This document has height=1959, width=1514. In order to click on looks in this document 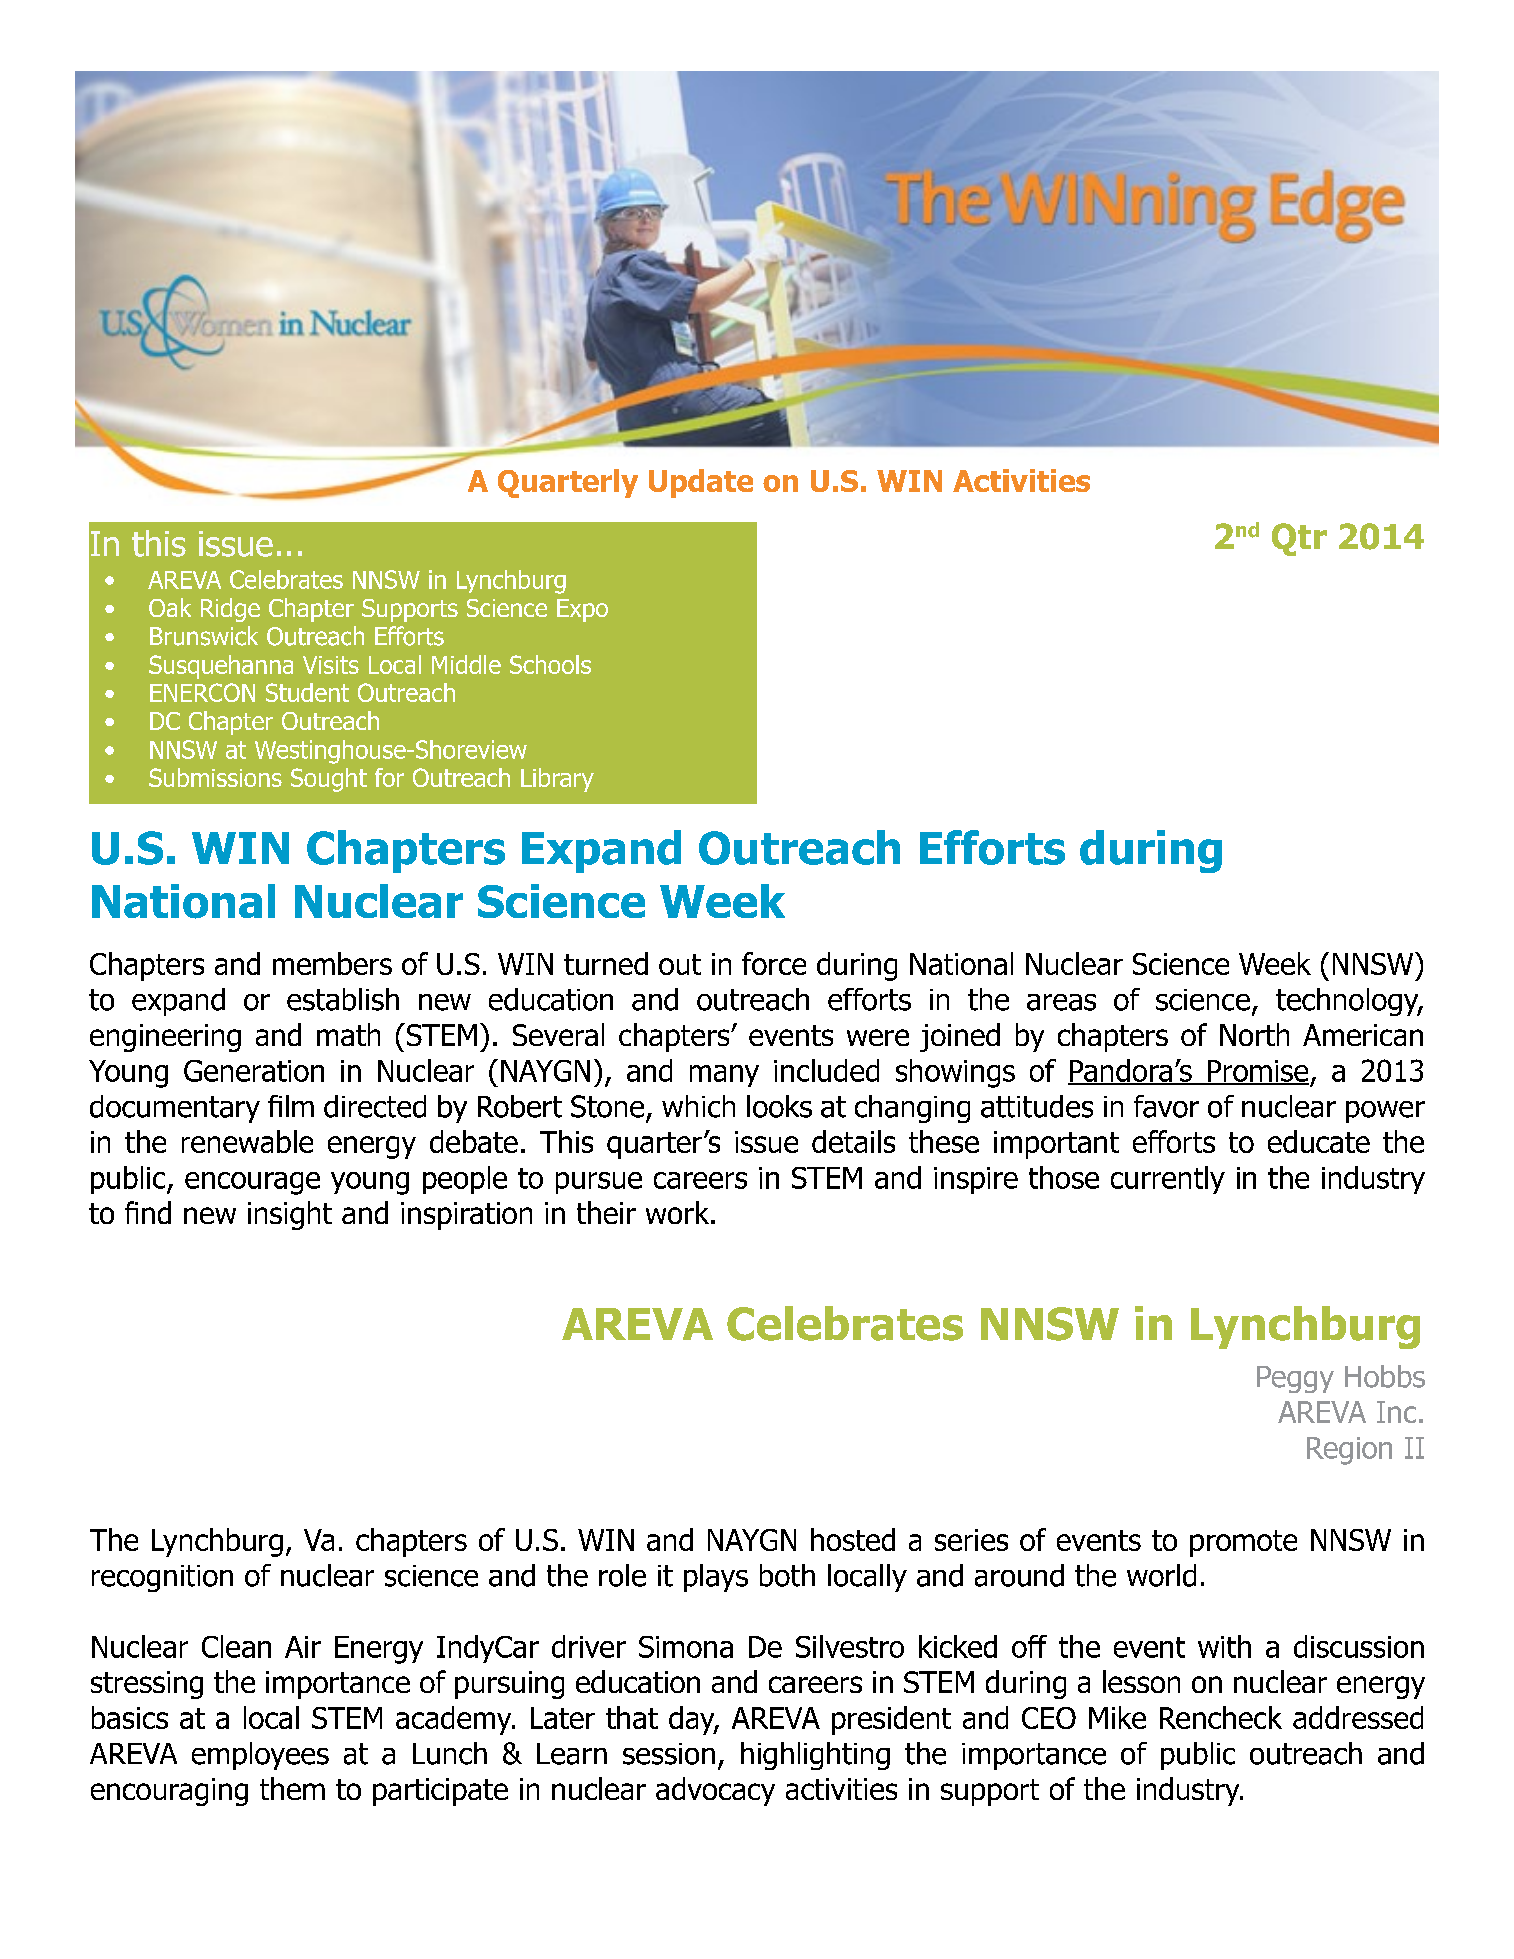, I will do `click(779, 1106)`.
